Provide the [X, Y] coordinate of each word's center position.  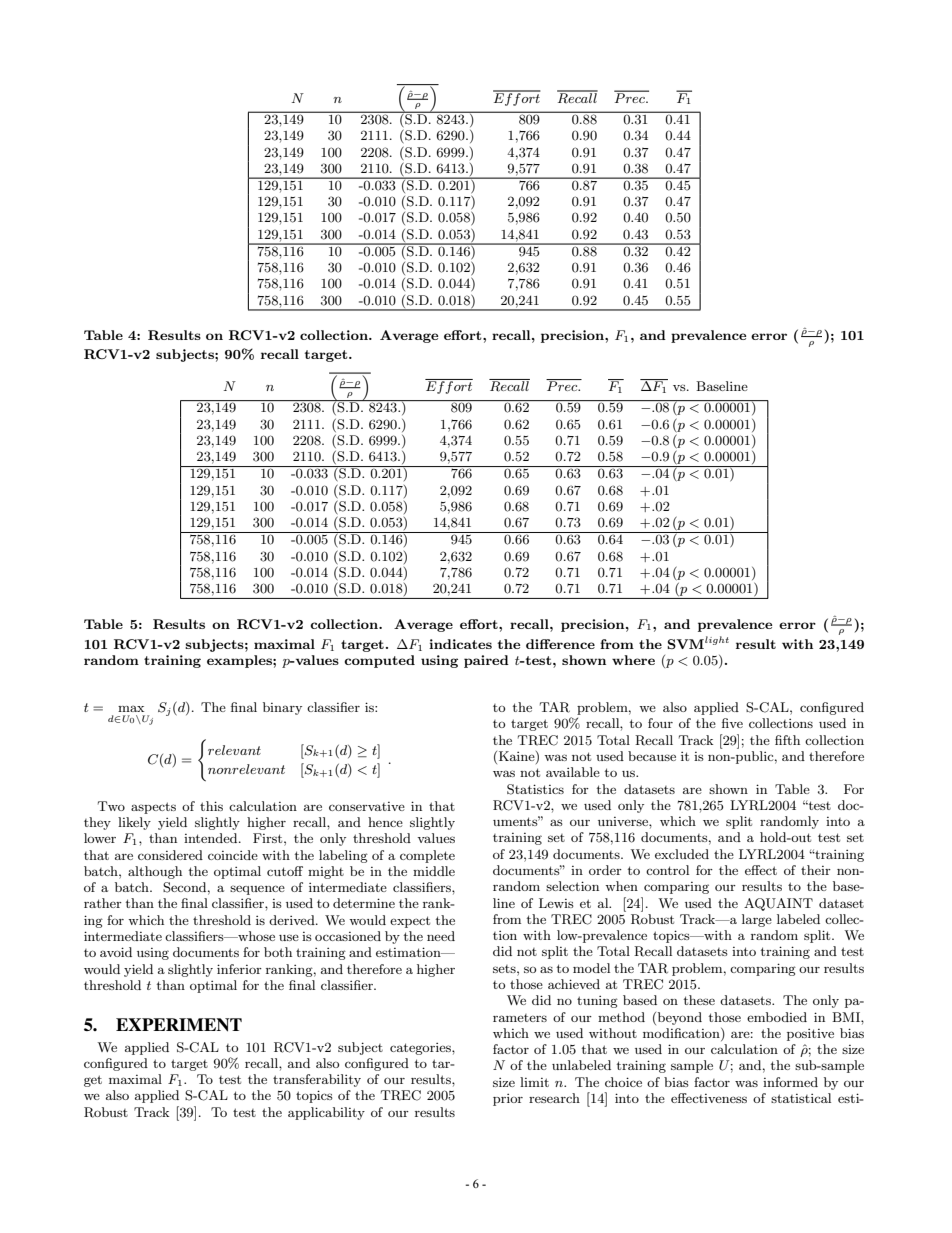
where [633, 660]
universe [624, 821]
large [757, 920]
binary [282, 708]
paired [486, 661]
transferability [317, 1080]
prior [508, 1100]
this [211, 806]
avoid [116, 952]
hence [385, 822]
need [441, 936]
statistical [801, 1098]
